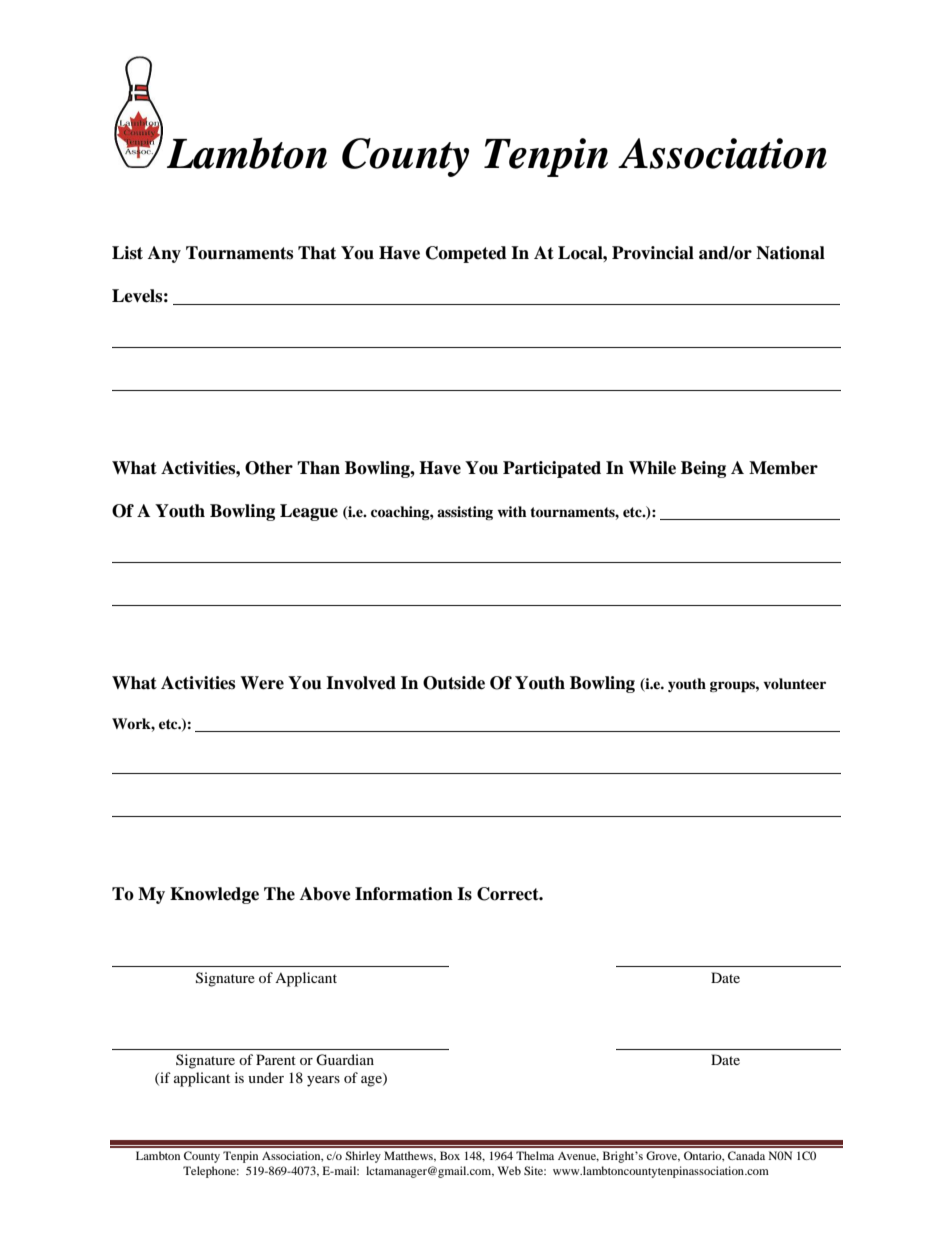  Describe the element at coordinates (450, 1155) in the page. I see `Box` at that location.
